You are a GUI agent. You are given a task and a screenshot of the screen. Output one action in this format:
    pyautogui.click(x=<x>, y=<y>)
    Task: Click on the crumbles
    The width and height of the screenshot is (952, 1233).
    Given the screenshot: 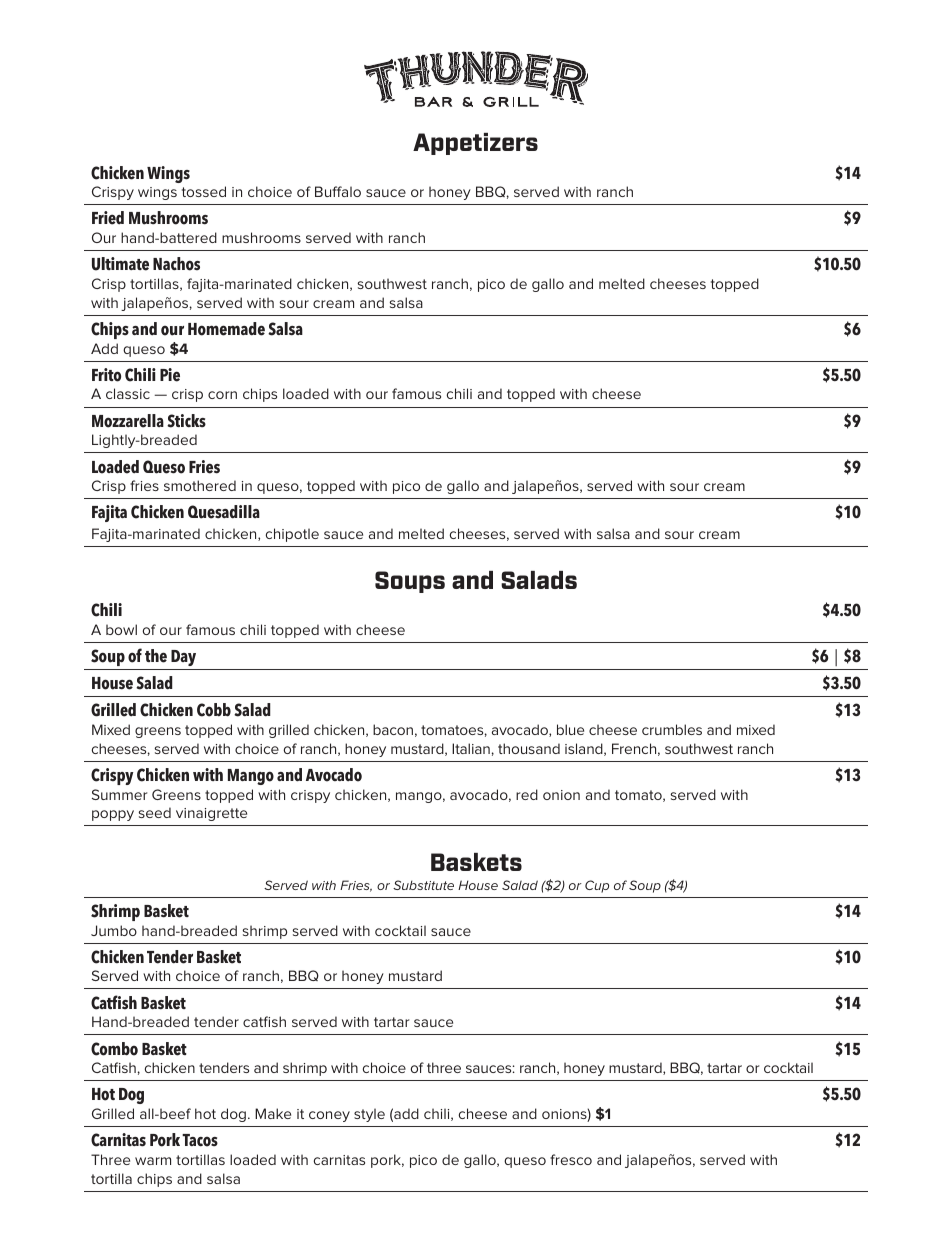 What is the action you would take?
    pyautogui.click(x=672, y=729)
